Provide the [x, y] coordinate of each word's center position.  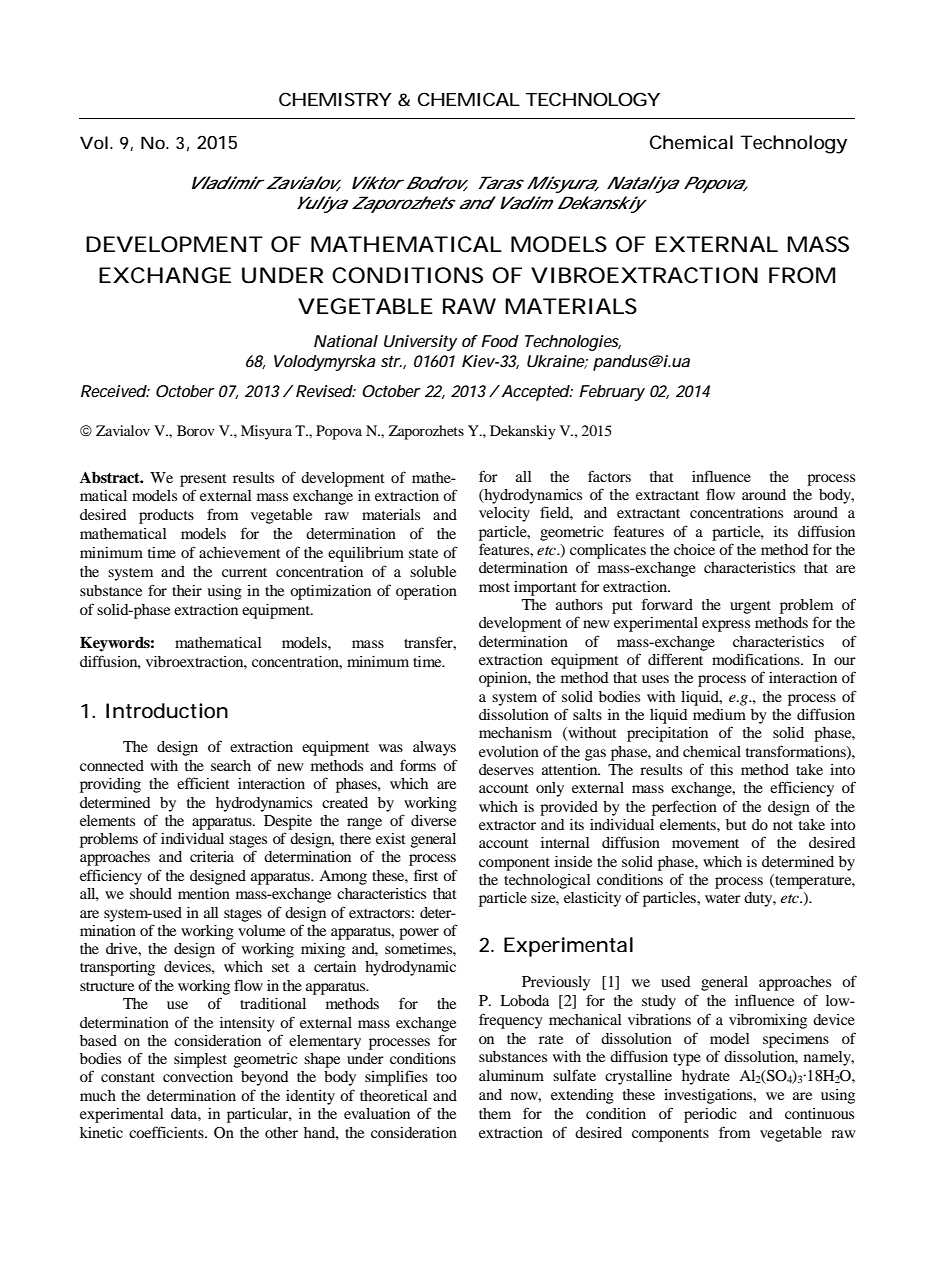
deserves [506, 769]
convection [198, 1076]
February [612, 393]
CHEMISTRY [335, 99]
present [203, 480]
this [721, 769]
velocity [504, 514]
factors [609, 476]
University [420, 343]
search [231, 765]
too [446, 1077]
